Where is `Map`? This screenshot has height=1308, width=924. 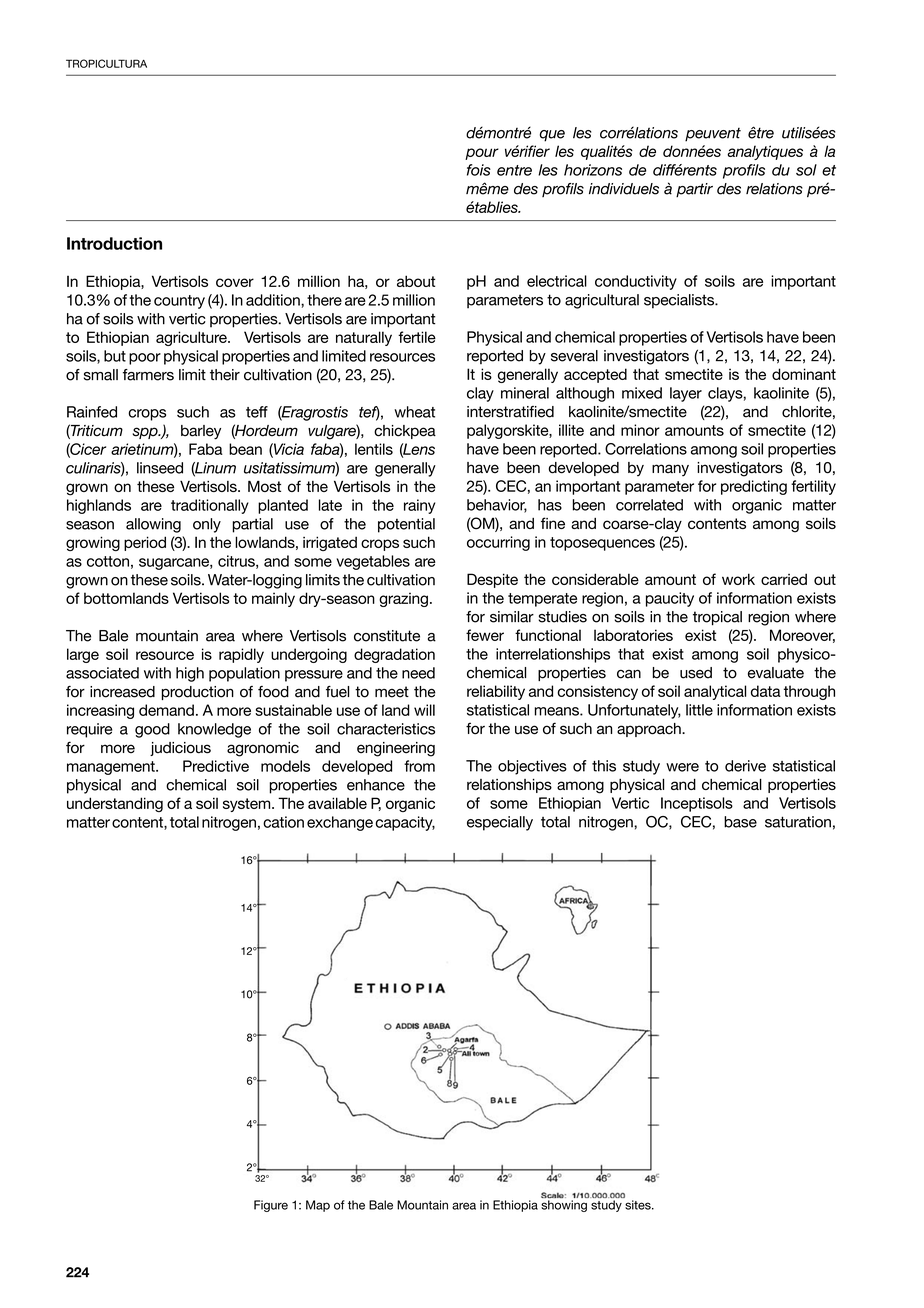 Map is located at coordinates (318, 1206).
